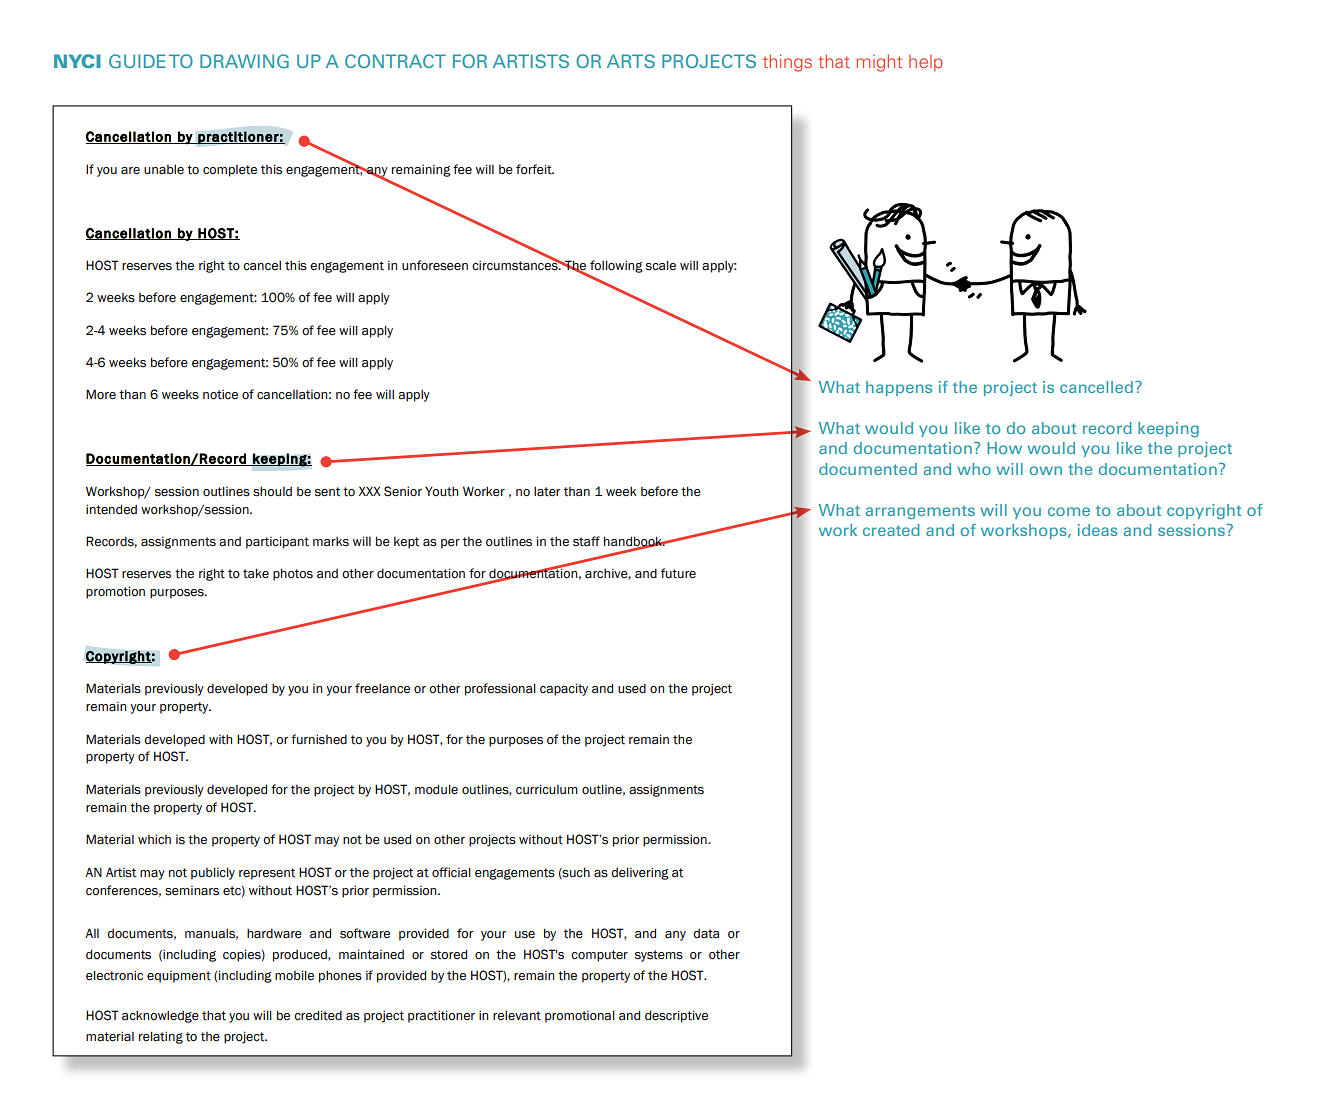 Image resolution: width=1320 pixels, height=1109 pixels. Describe the element at coordinates (631, 61) in the screenshot. I see `arts` at that location.
